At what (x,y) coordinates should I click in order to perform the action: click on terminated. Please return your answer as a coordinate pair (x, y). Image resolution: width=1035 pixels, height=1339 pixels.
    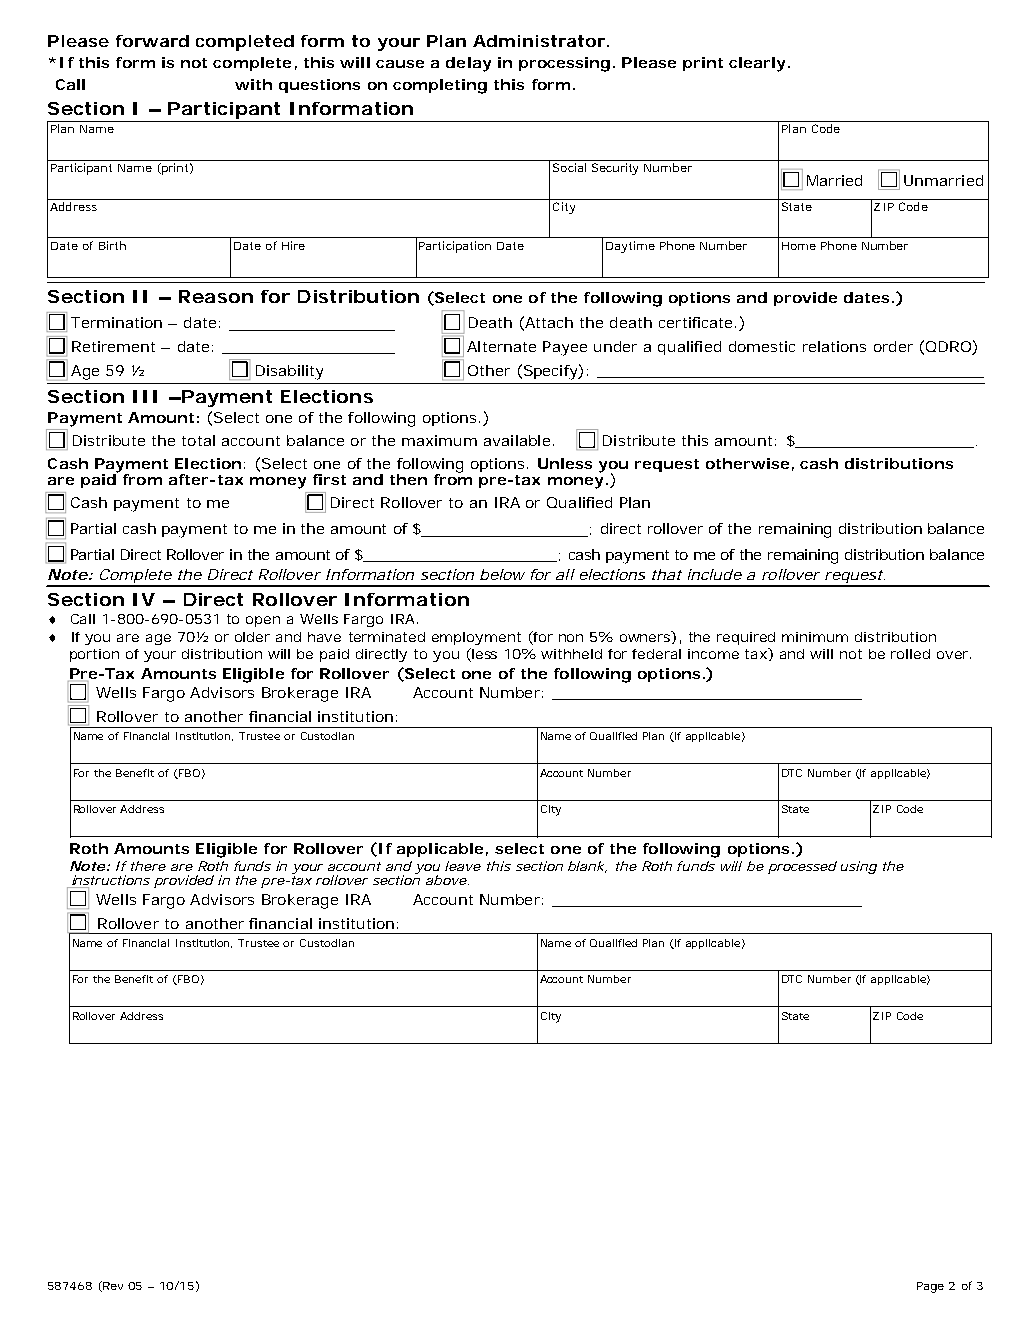
    Looking at the image, I should click on (387, 637).
